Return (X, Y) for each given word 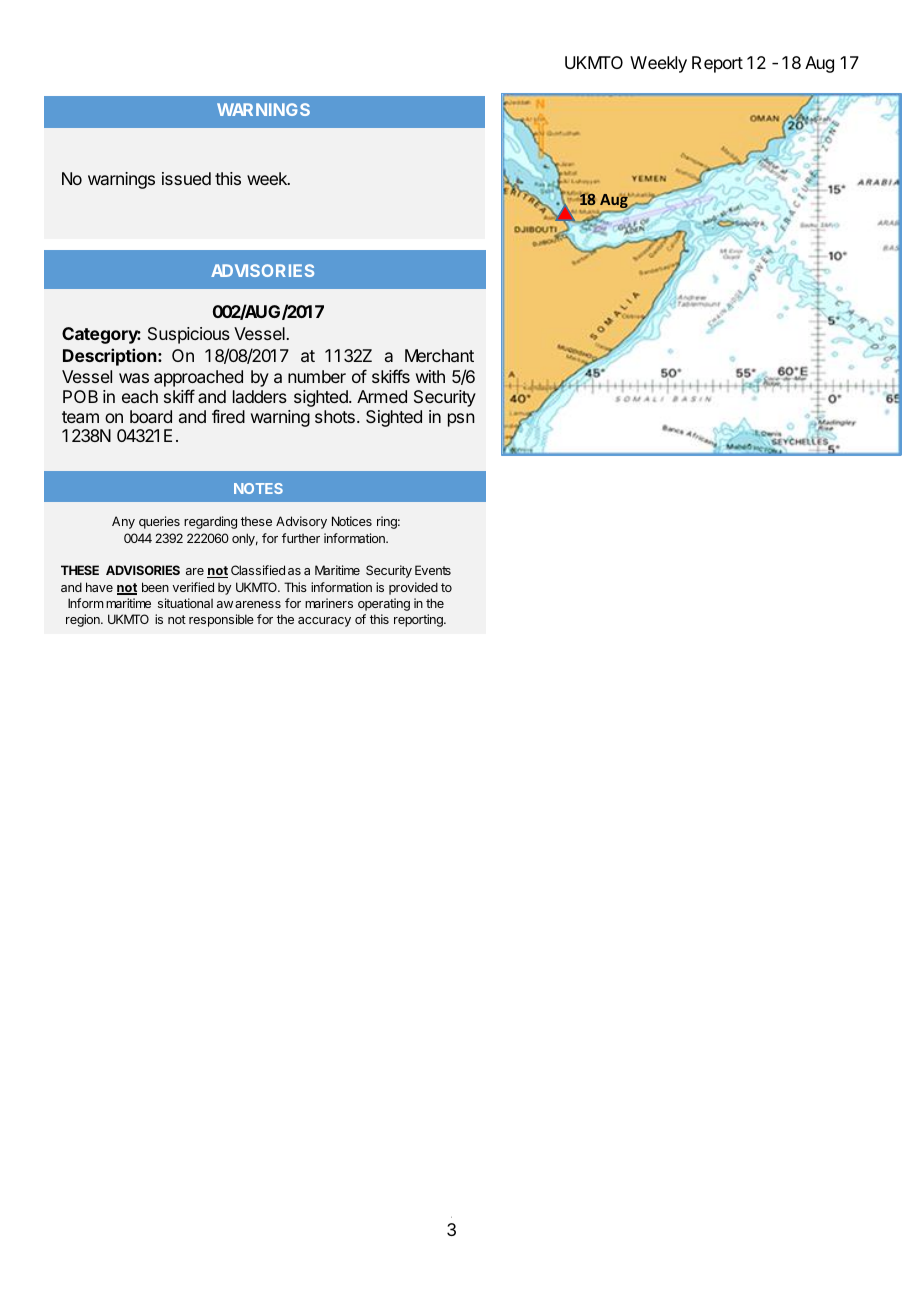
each (140, 396)
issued (186, 178)
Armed (382, 396)
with (430, 376)
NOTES (258, 488)
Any (123, 522)
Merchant (439, 355)
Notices (352, 521)
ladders (260, 396)
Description (111, 357)
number (317, 376)
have (99, 587)
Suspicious (189, 335)
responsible (221, 620)
